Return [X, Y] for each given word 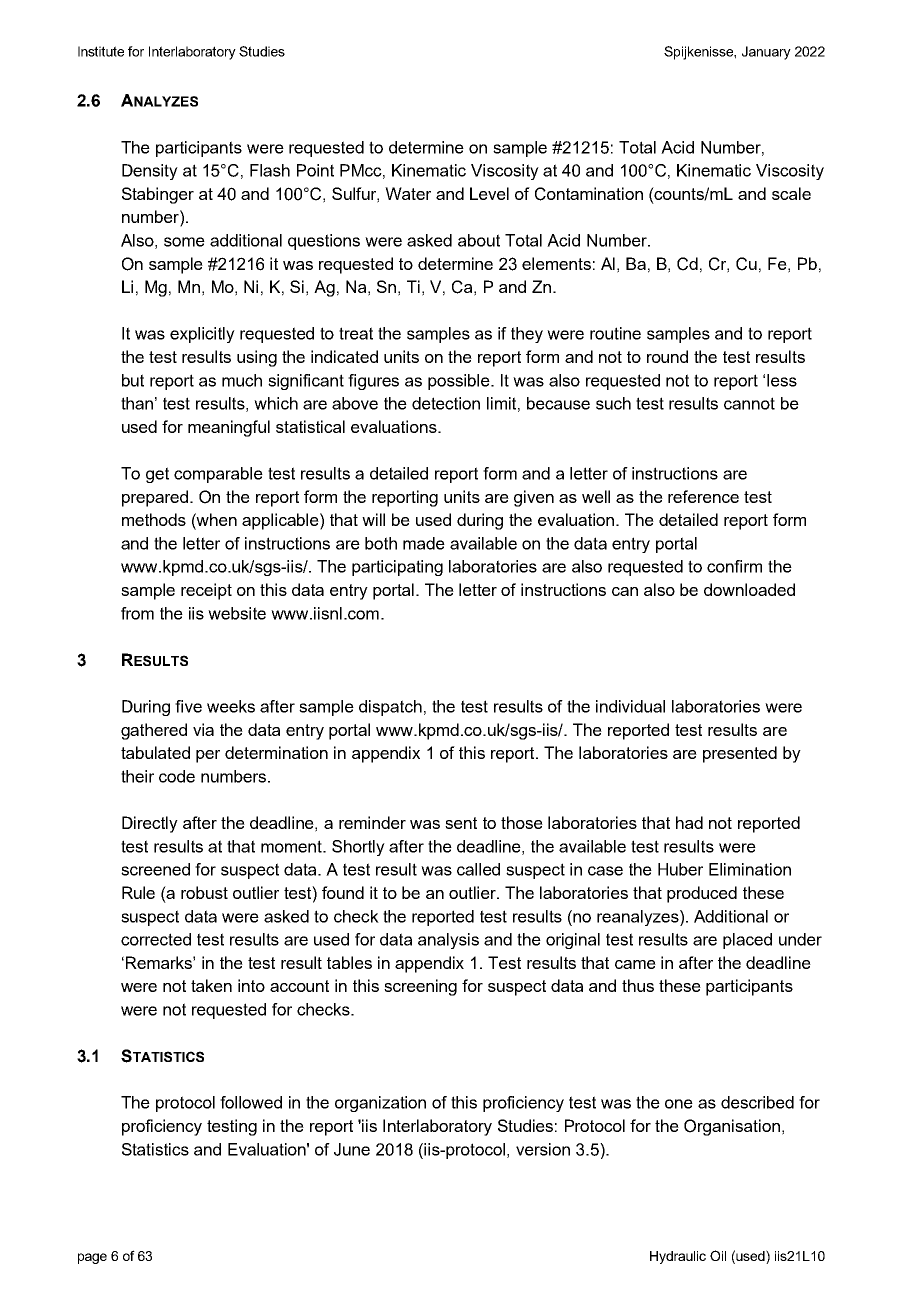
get [157, 475]
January [766, 53]
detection [446, 403]
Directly [150, 824]
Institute [101, 51]
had [689, 822]
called [478, 869]
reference [703, 496]
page [92, 1258]
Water [408, 193]
